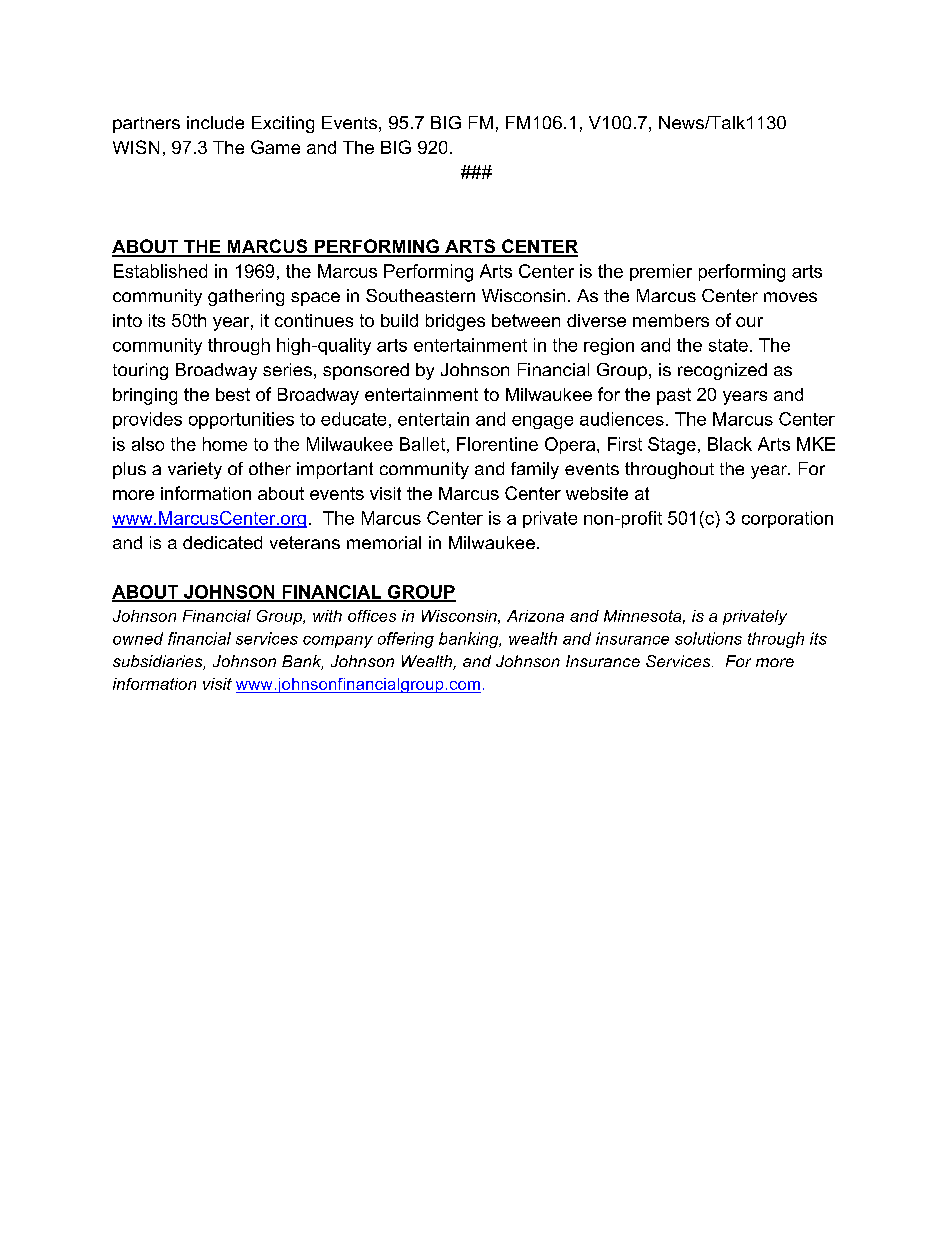 Image resolution: width=952 pixels, height=1233 pixels. I want to click on Exciting, so click(283, 124).
